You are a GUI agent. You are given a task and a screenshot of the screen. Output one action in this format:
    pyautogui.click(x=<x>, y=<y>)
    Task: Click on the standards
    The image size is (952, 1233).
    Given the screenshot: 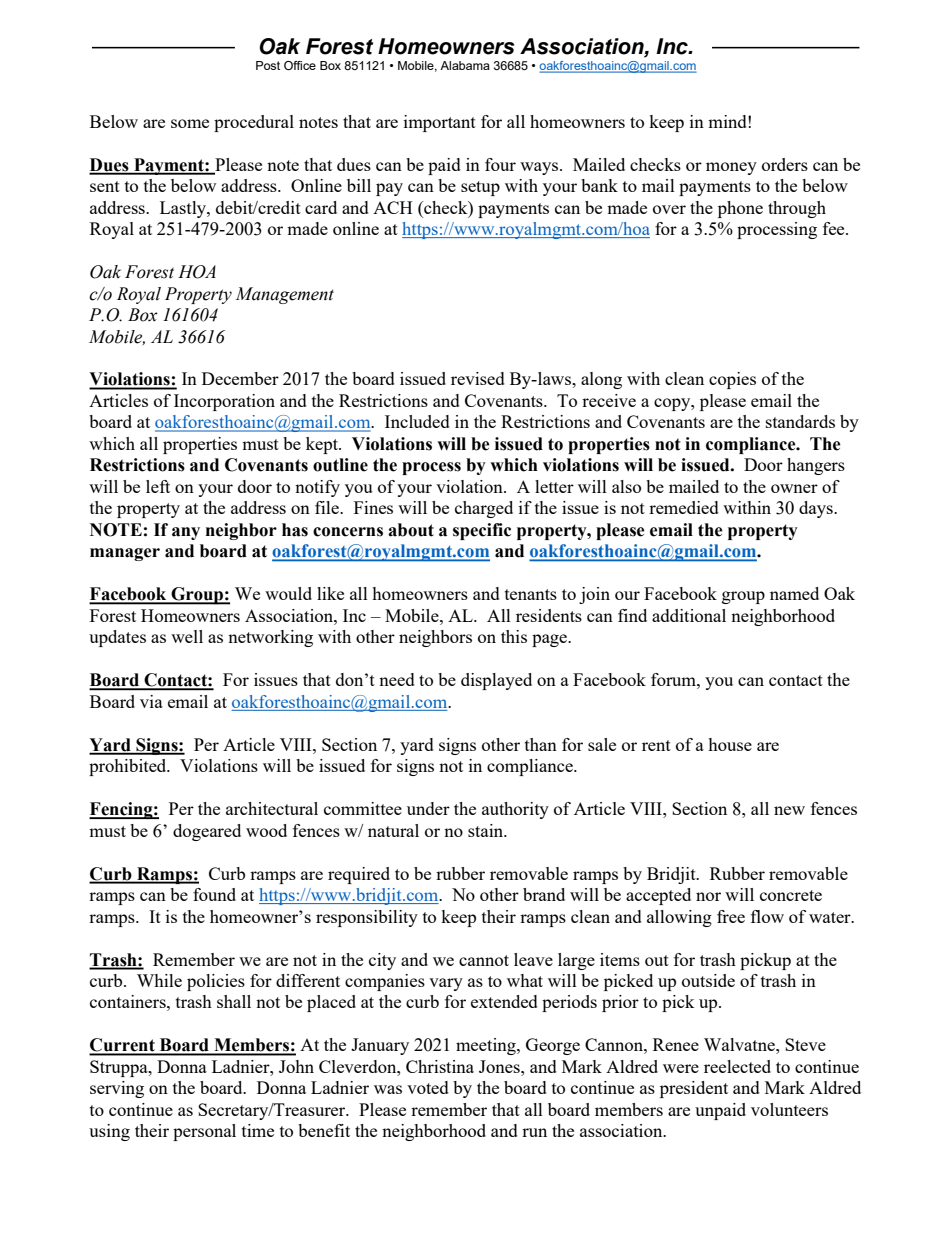 What is the action you would take?
    pyautogui.click(x=800, y=421)
